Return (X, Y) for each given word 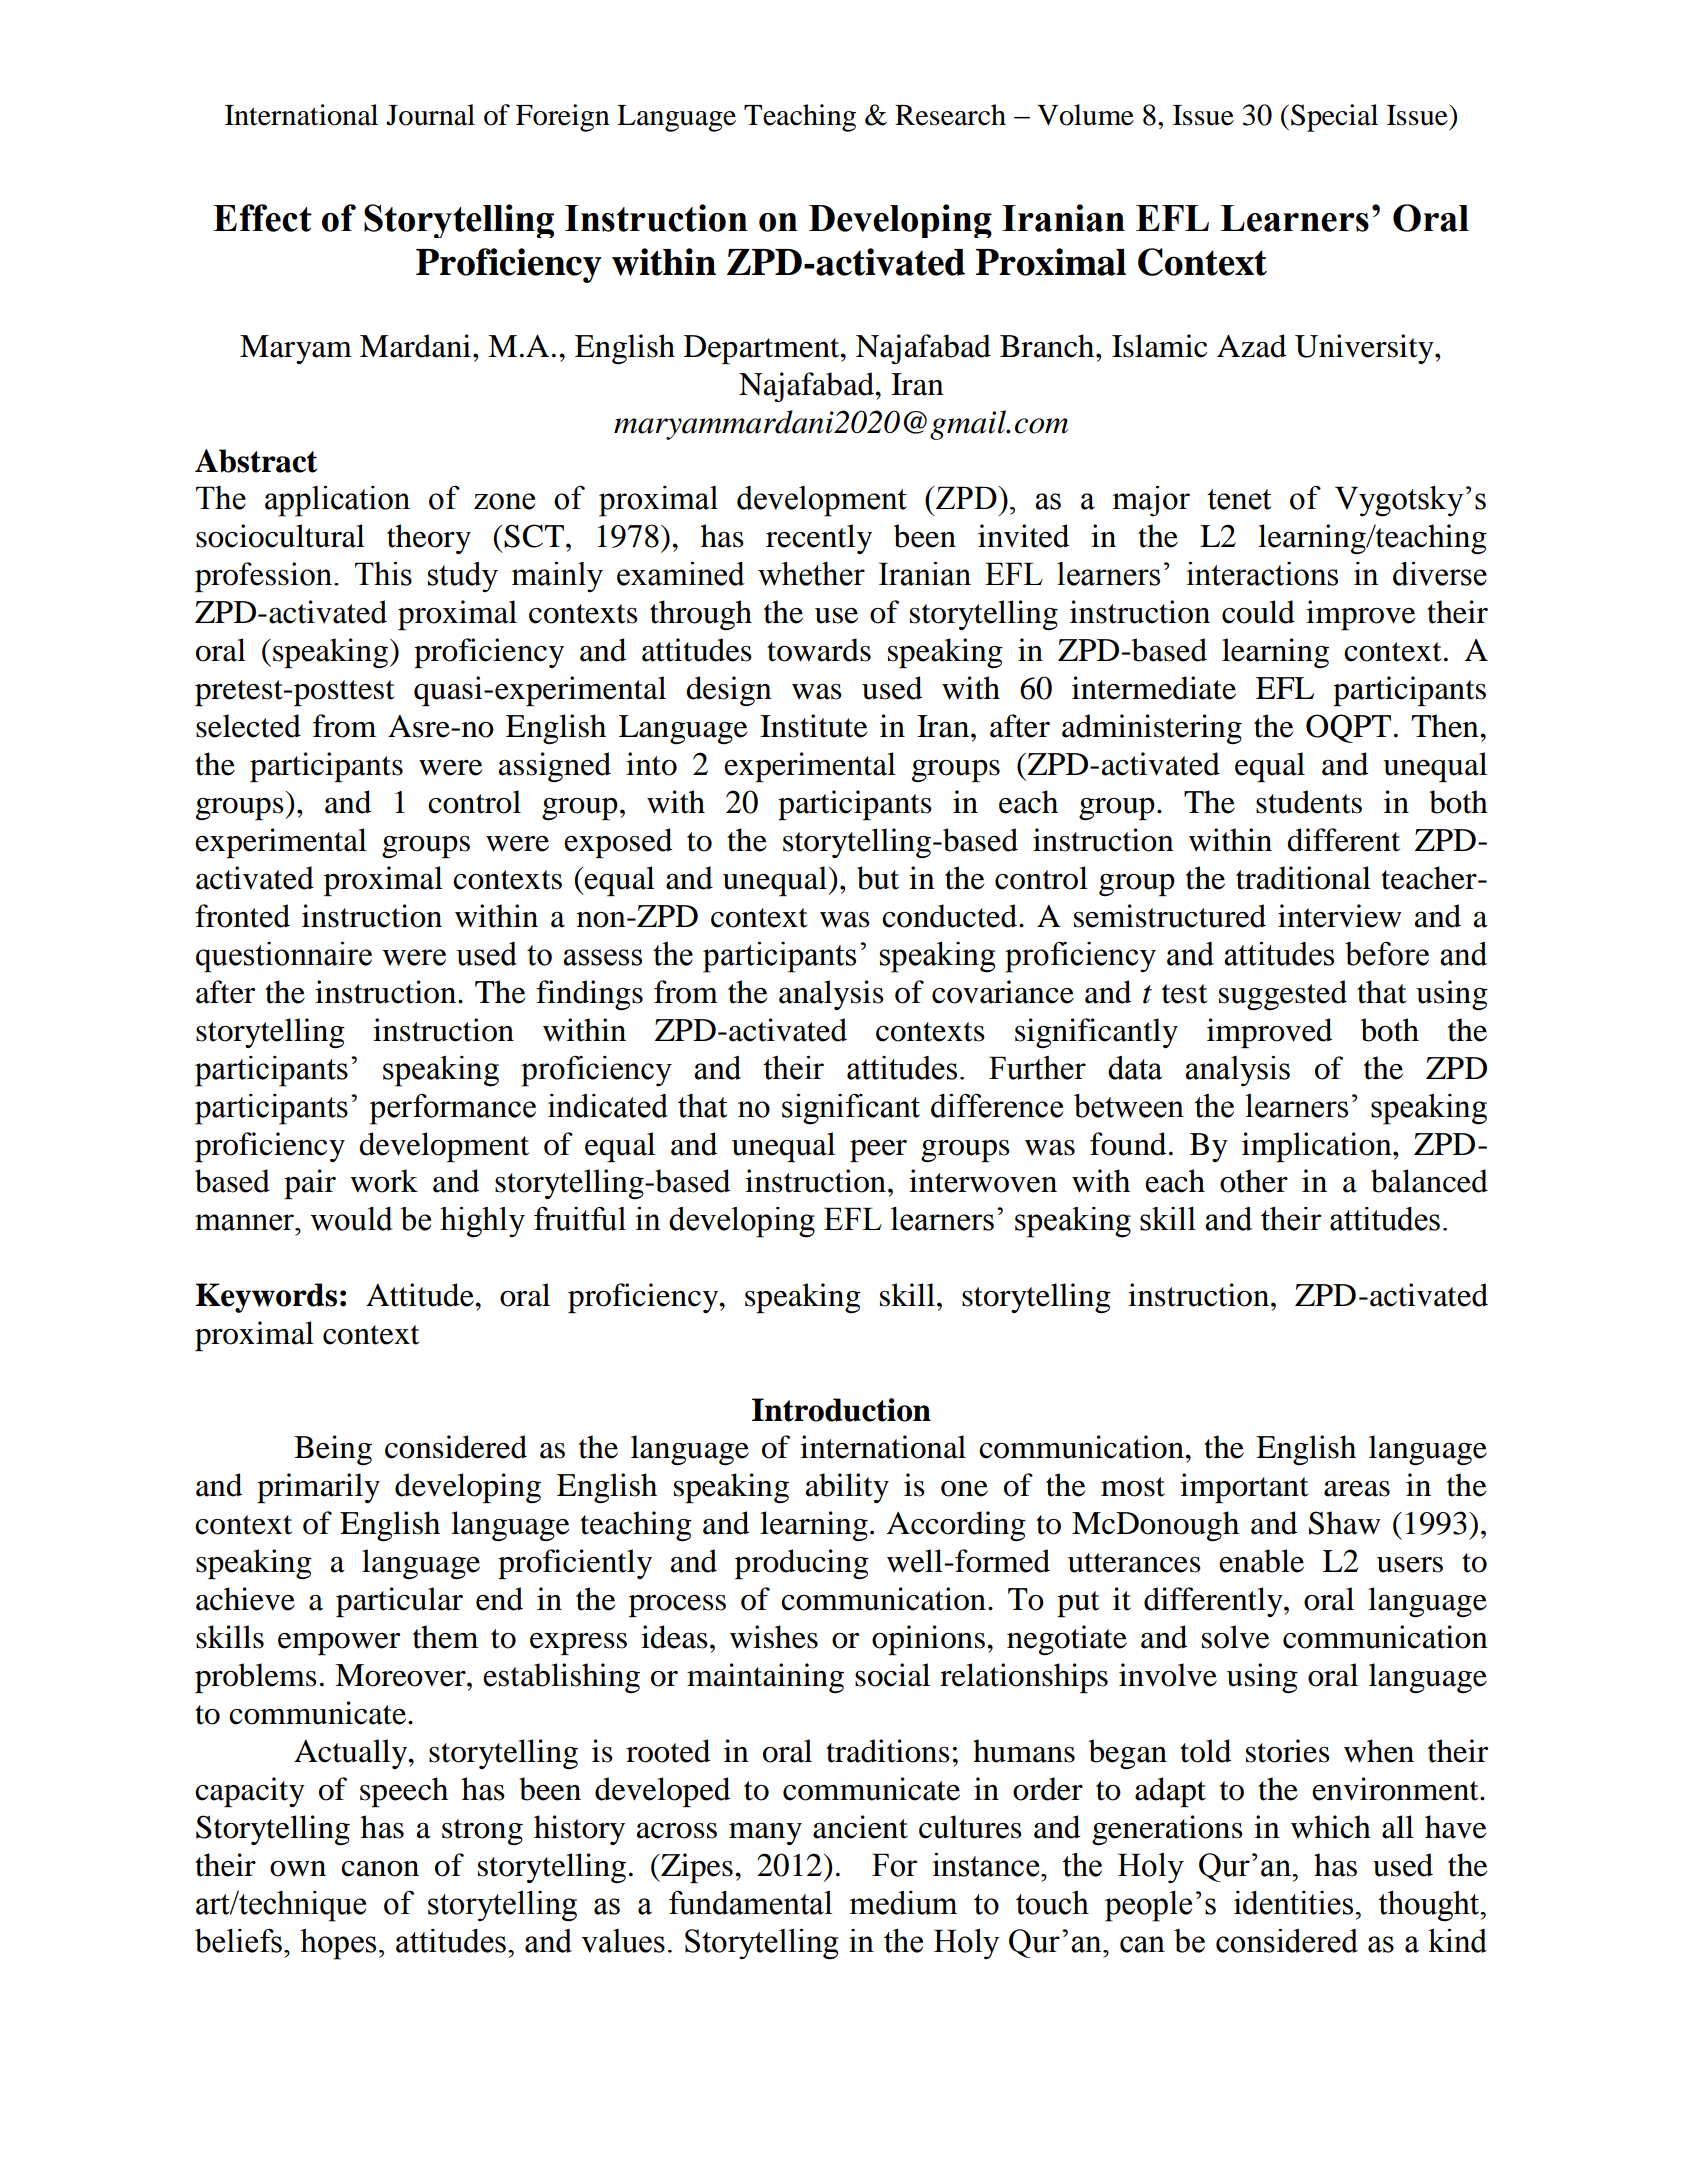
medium (903, 1903)
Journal (430, 115)
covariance (1003, 992)
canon (380, 1869)
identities (1295, 1903)
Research (950, 115)
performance (453, 1109)
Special (1334, 118)
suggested (1283, 995)
